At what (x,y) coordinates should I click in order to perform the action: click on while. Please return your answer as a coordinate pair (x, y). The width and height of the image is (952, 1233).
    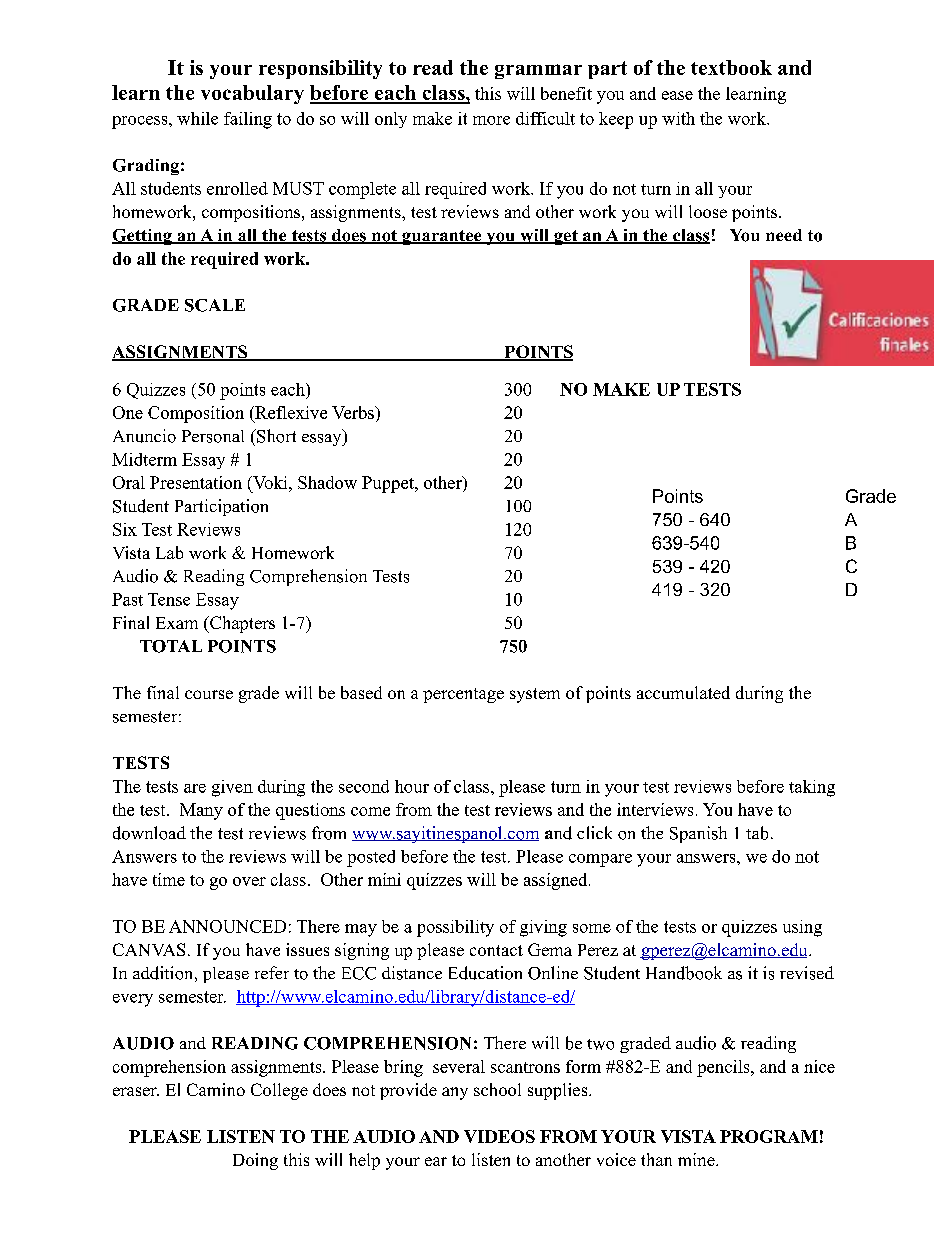
    Looking at the image, I should click on (197, 118).
